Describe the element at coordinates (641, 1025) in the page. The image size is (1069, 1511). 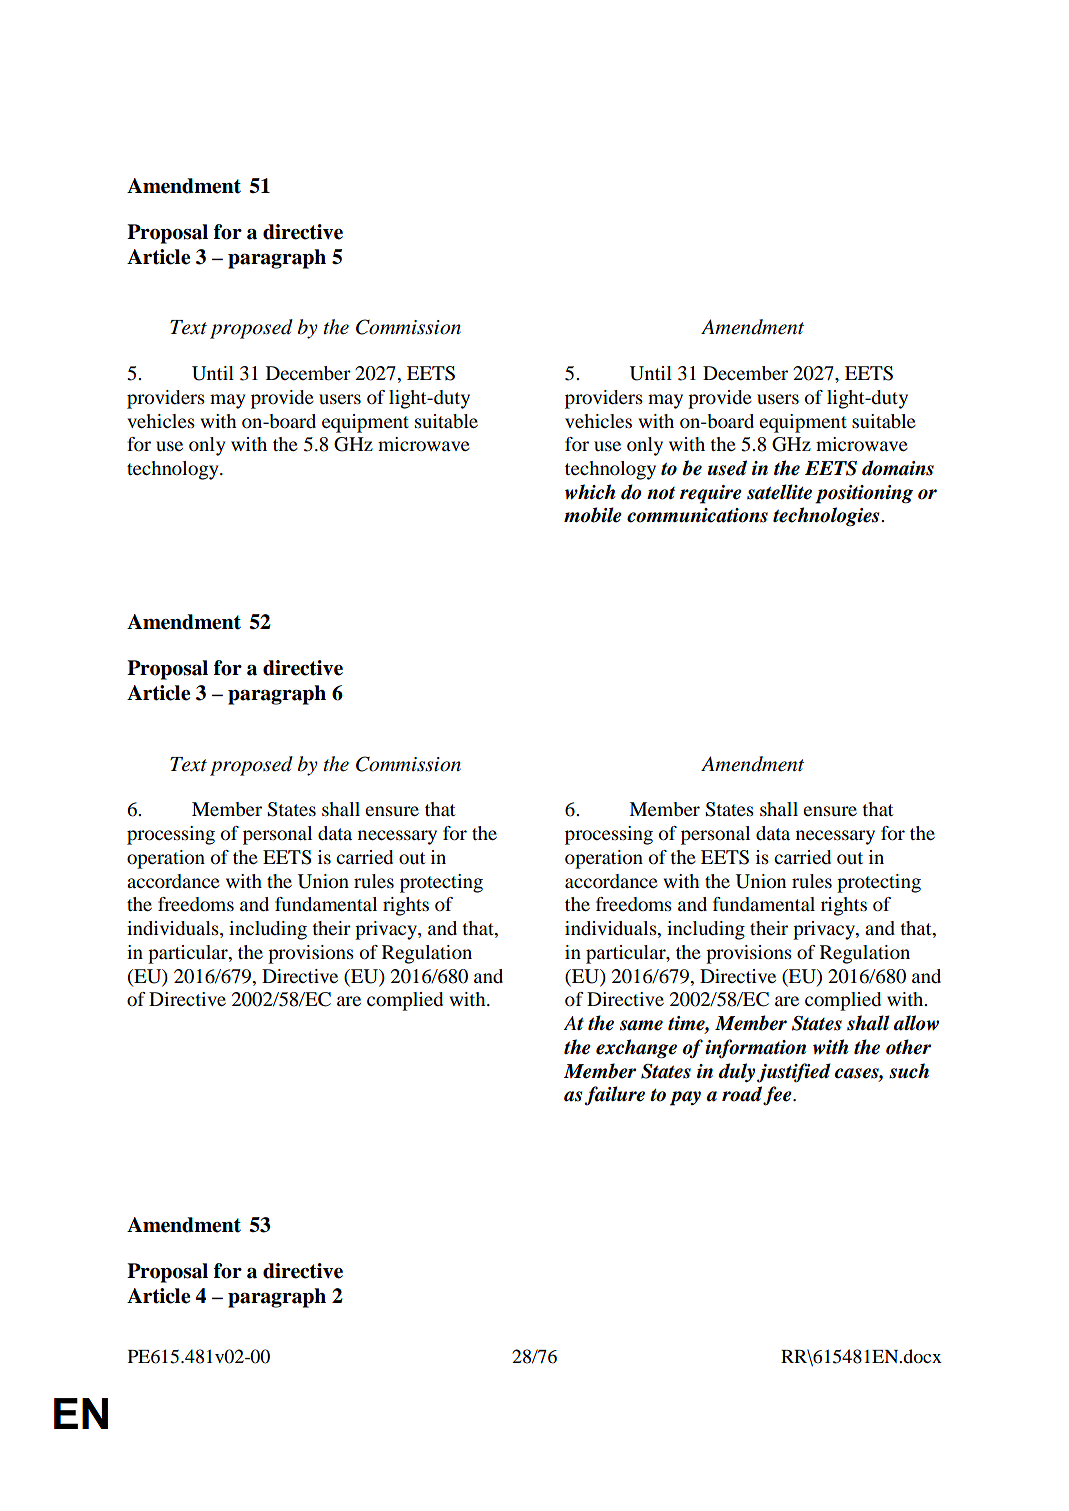
I see `same` at that location.
